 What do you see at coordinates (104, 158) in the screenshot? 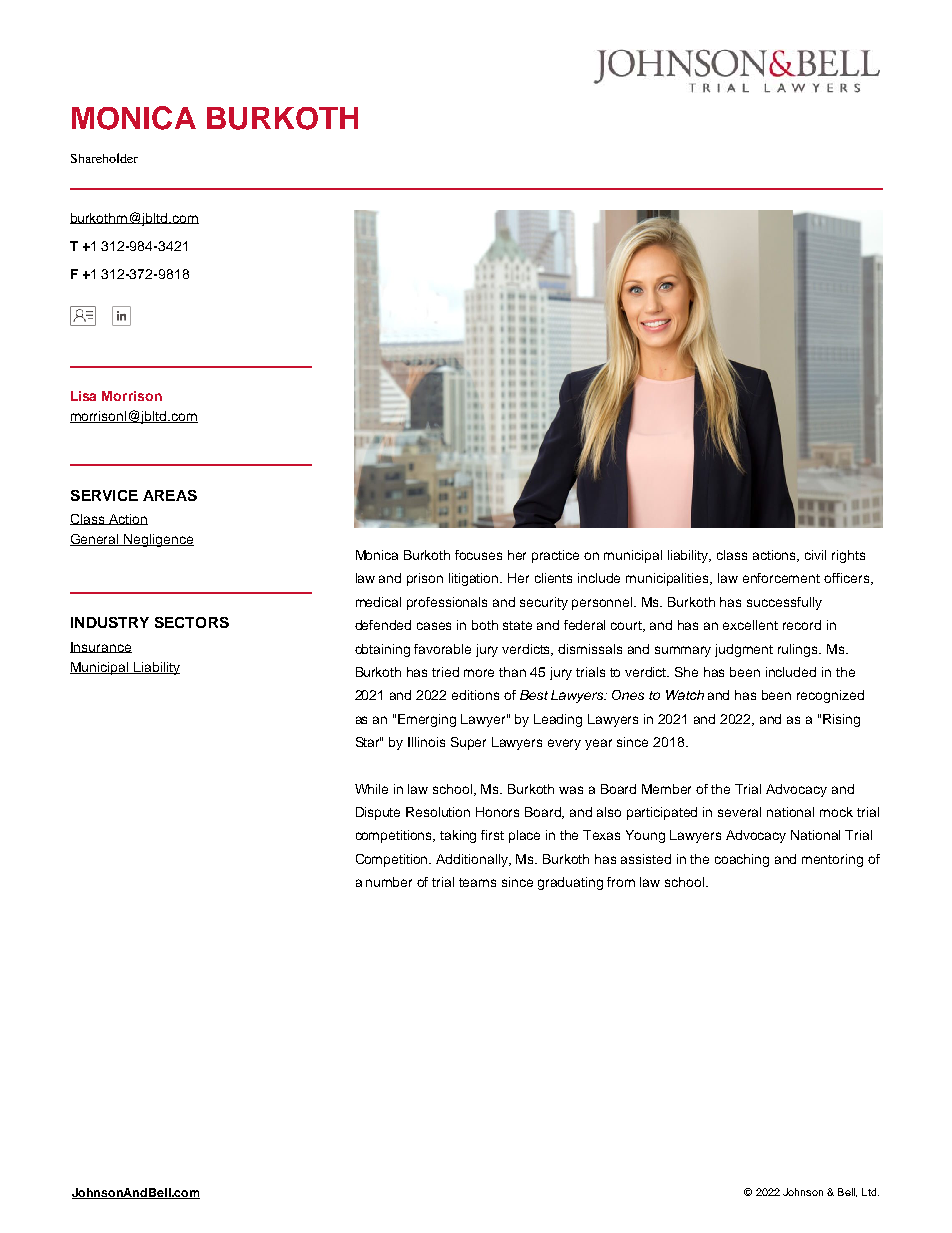
I see `Shareholder` at bounding box center [104, 158].
